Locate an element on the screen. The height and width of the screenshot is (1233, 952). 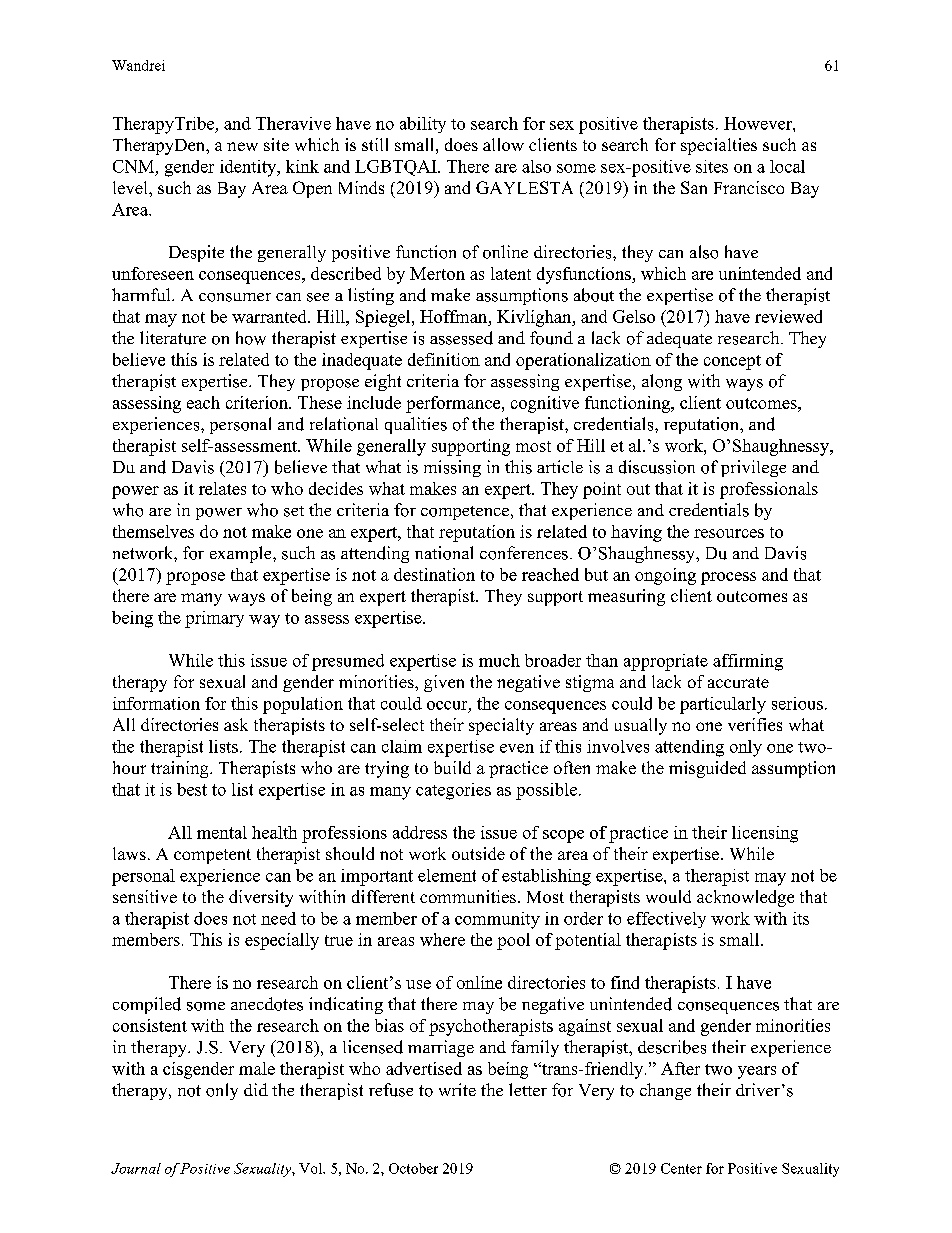
write is located at coordinates (457, 1089).
